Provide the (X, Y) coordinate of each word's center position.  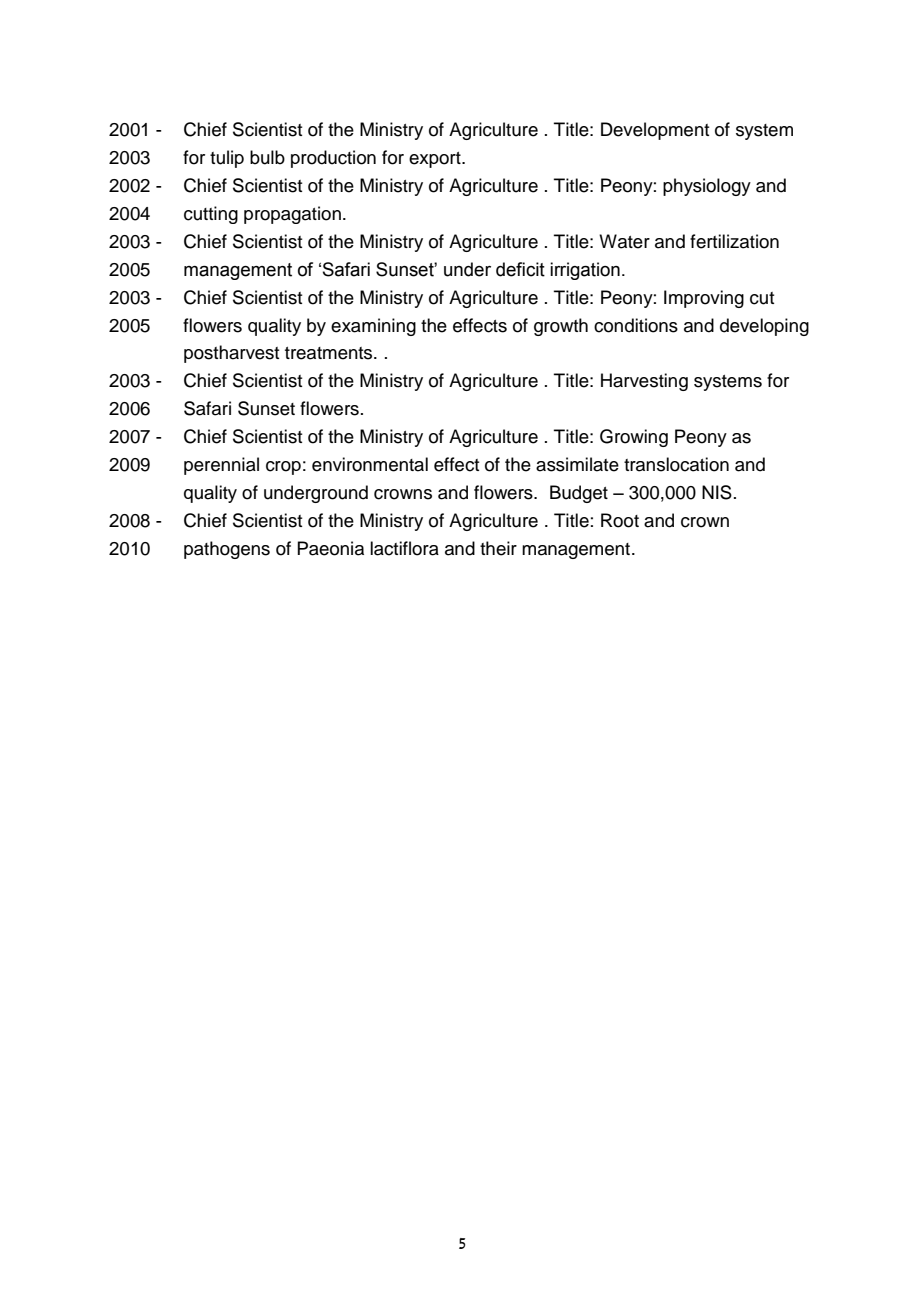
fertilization (734, 241)
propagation (292, 215)
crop (283, 468)
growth (561, 327)
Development (655, 131)
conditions (636, 325)
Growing (634, 438)
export (436, 160)
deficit (520, 269)
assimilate (577, 464)
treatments (330, 353)
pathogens (227, 550)
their (498, 548)
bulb (267, 157)
